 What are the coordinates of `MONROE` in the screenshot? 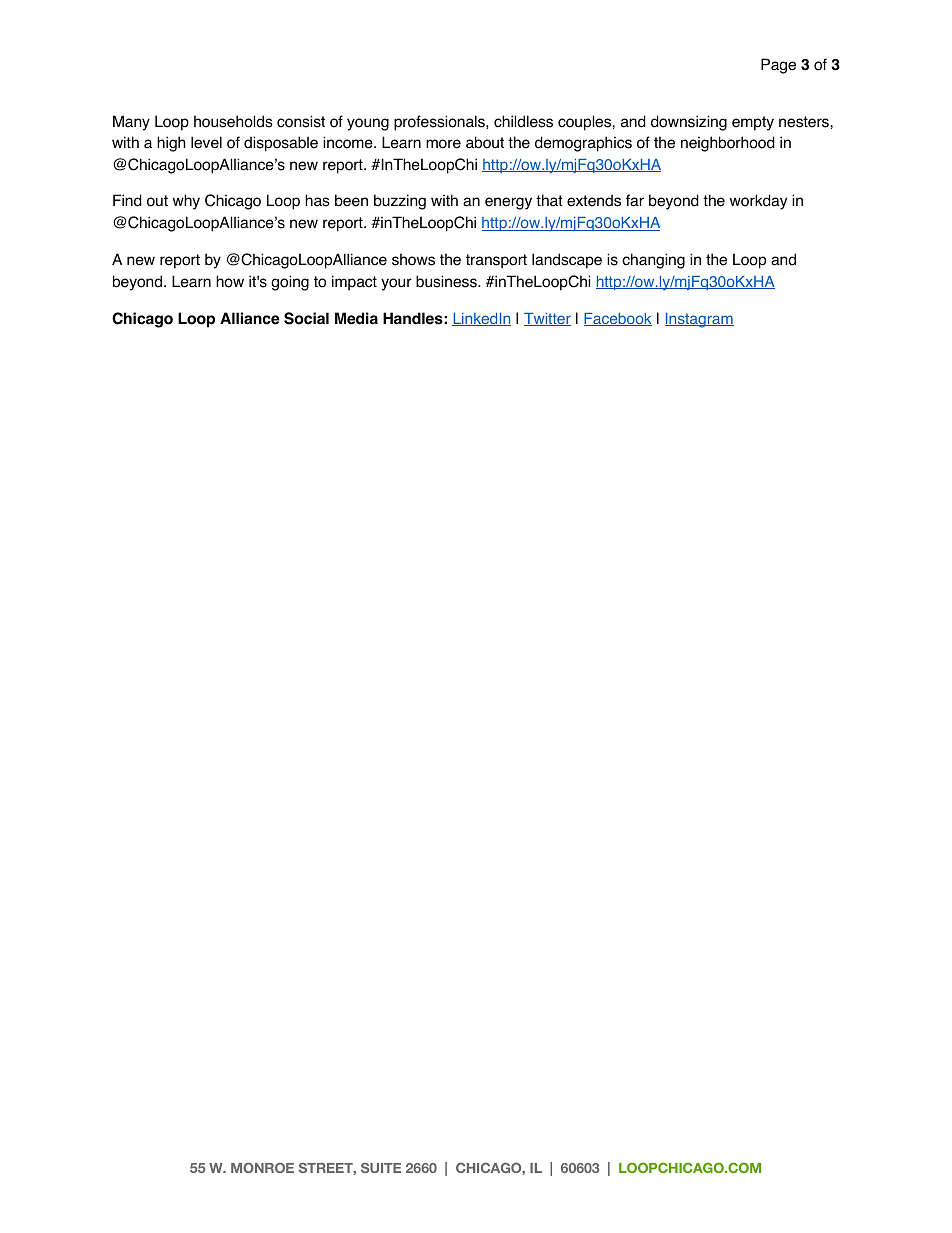 It's located at (262, 1167).
